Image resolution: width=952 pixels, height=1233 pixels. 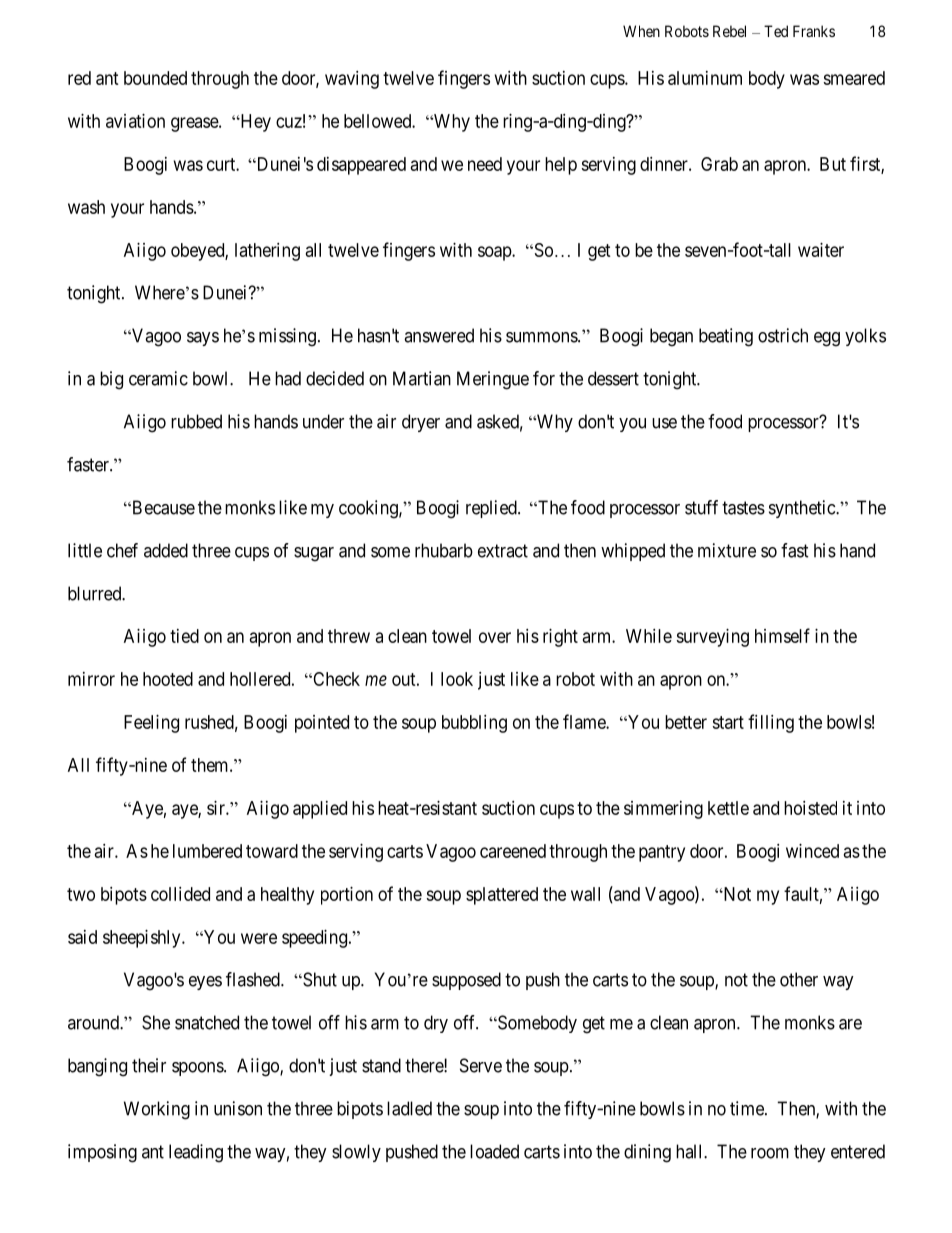 I want to click on bubbling, so click(x=474, y=724).
